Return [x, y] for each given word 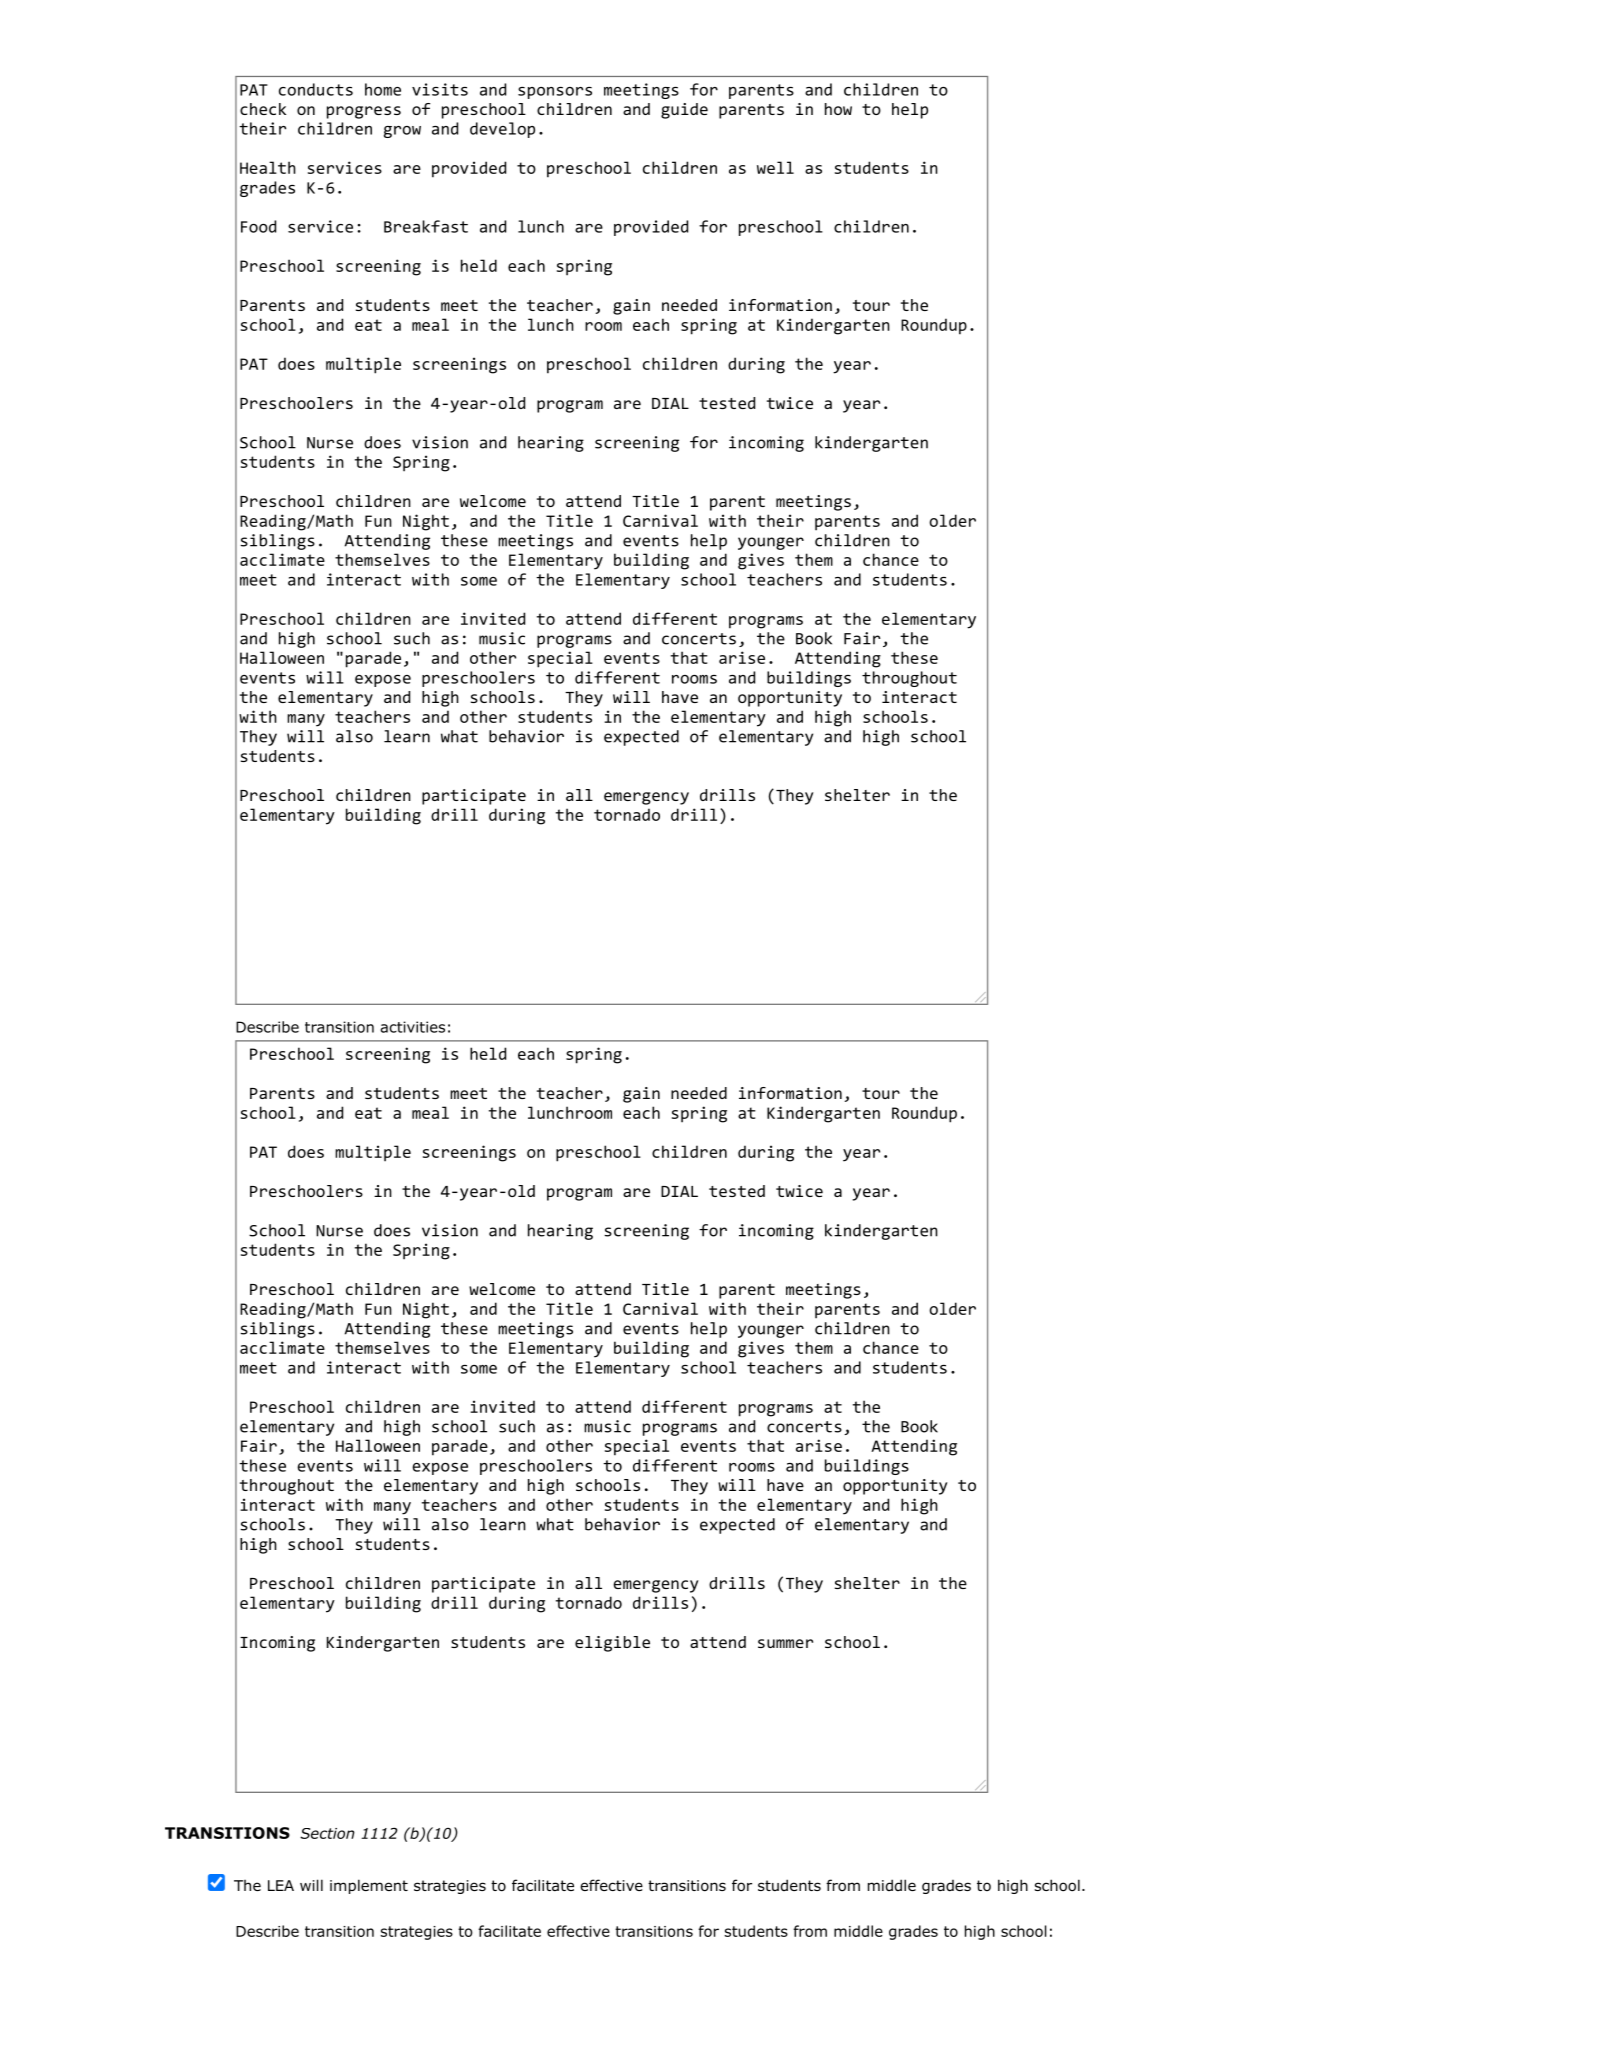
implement [369, 1886]
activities [413, 1027]
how [838, 109]
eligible [612, 1644]
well [775, 167]
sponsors [555, 93]
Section [327, 1833]
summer [785, 1643]
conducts [316, 89]
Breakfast [426, 226]
